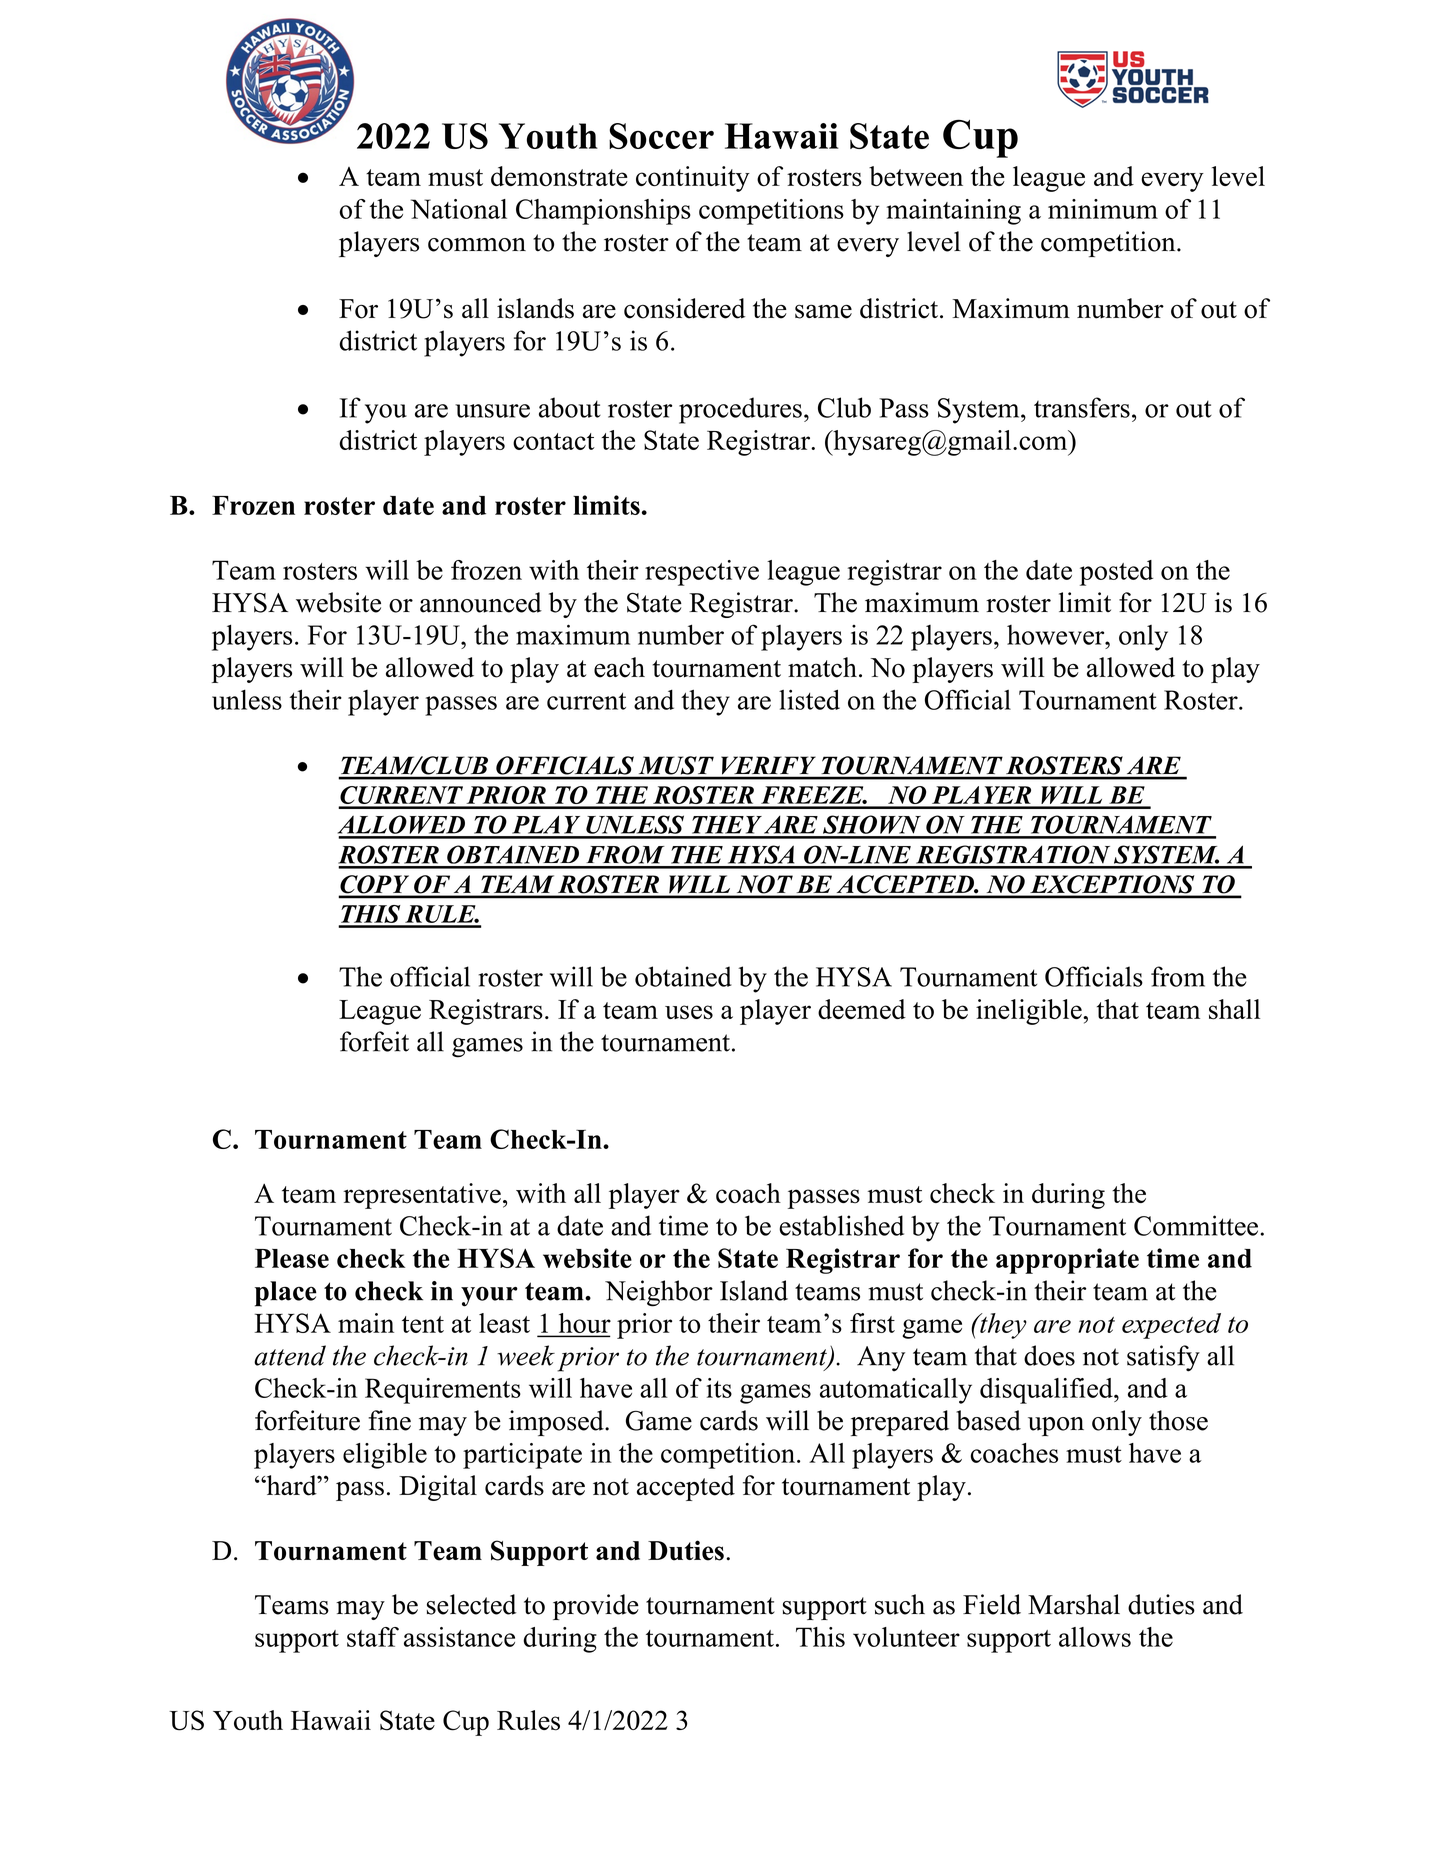 This screenshot has height=1863, width=1440. What do you see at coordinates (689, 1012) in the screenshot?
I see `uses` at bounding box center [689, 1012].
